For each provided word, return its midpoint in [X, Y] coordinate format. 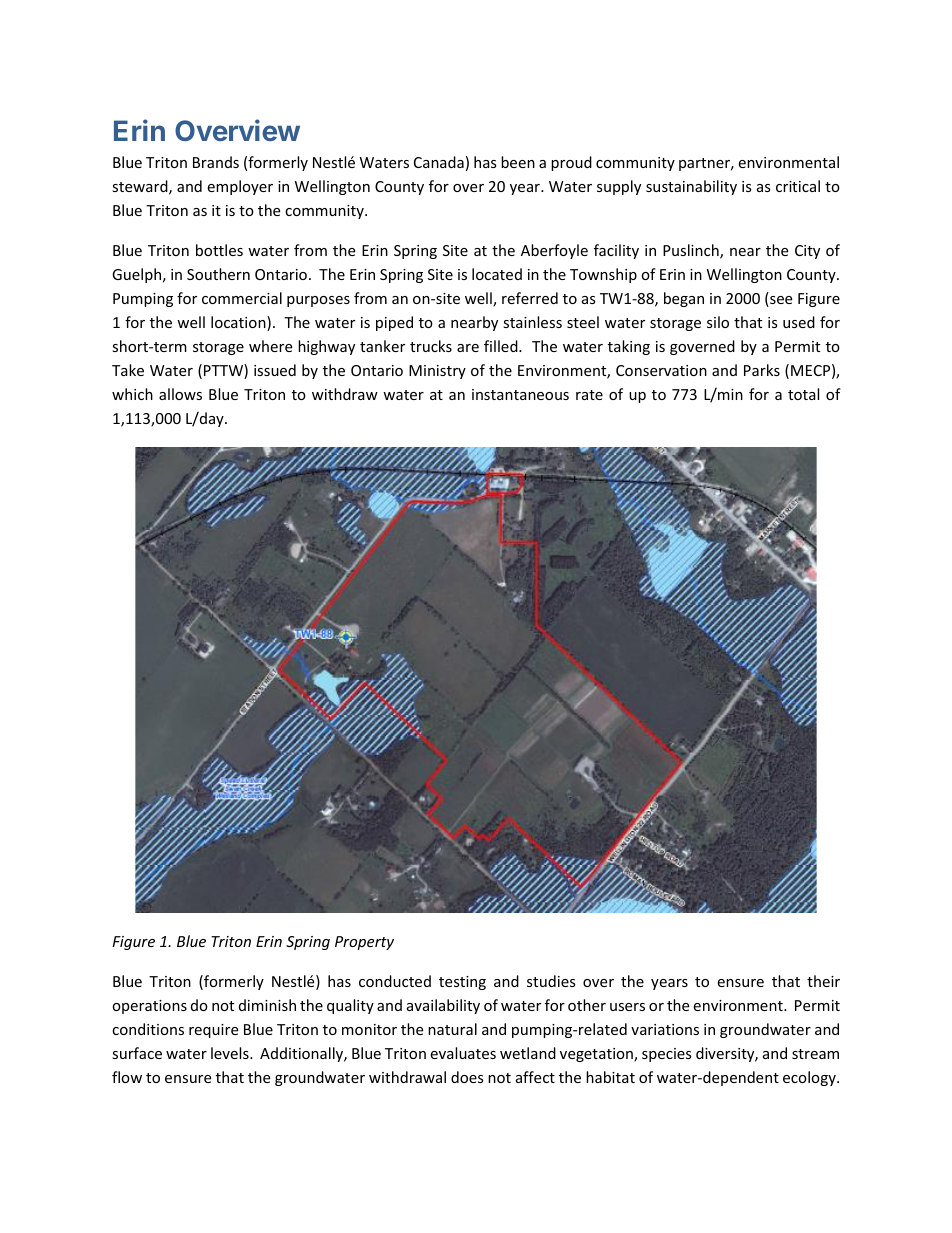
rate [589, 395]
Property [364, 943]
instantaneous [520, 394]
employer [240, 187]
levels [231, 1053]
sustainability [691, 187]
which [132, 394]
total [803, 394]
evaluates [463, 1053]
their [823, 981]
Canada [439, 162]
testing [462, 983]
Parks [762, 370]
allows [180, 394]
